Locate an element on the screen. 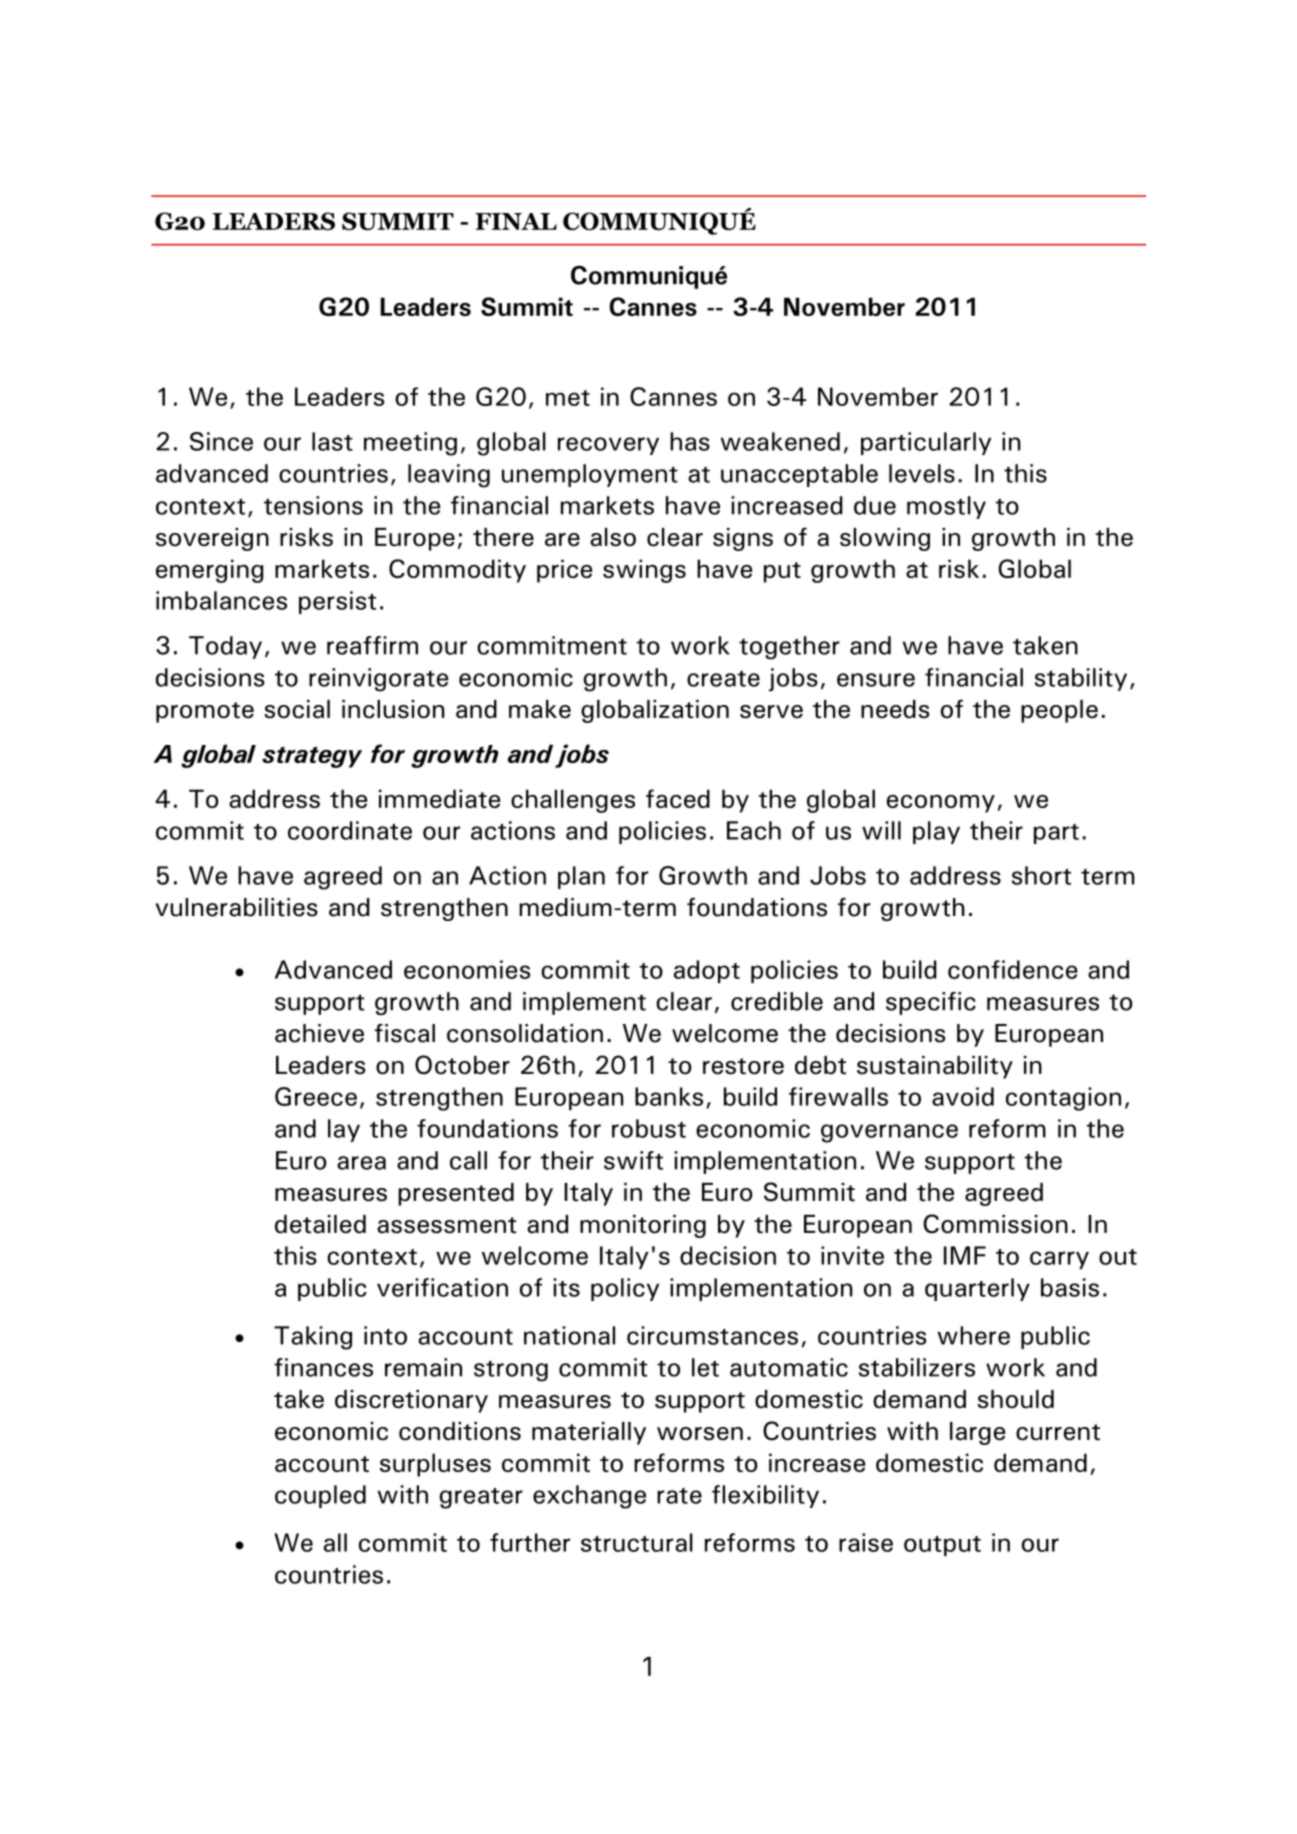 The width and height of the screenshot is (1297, 1834). levels is located at coordinates (922, 473).
